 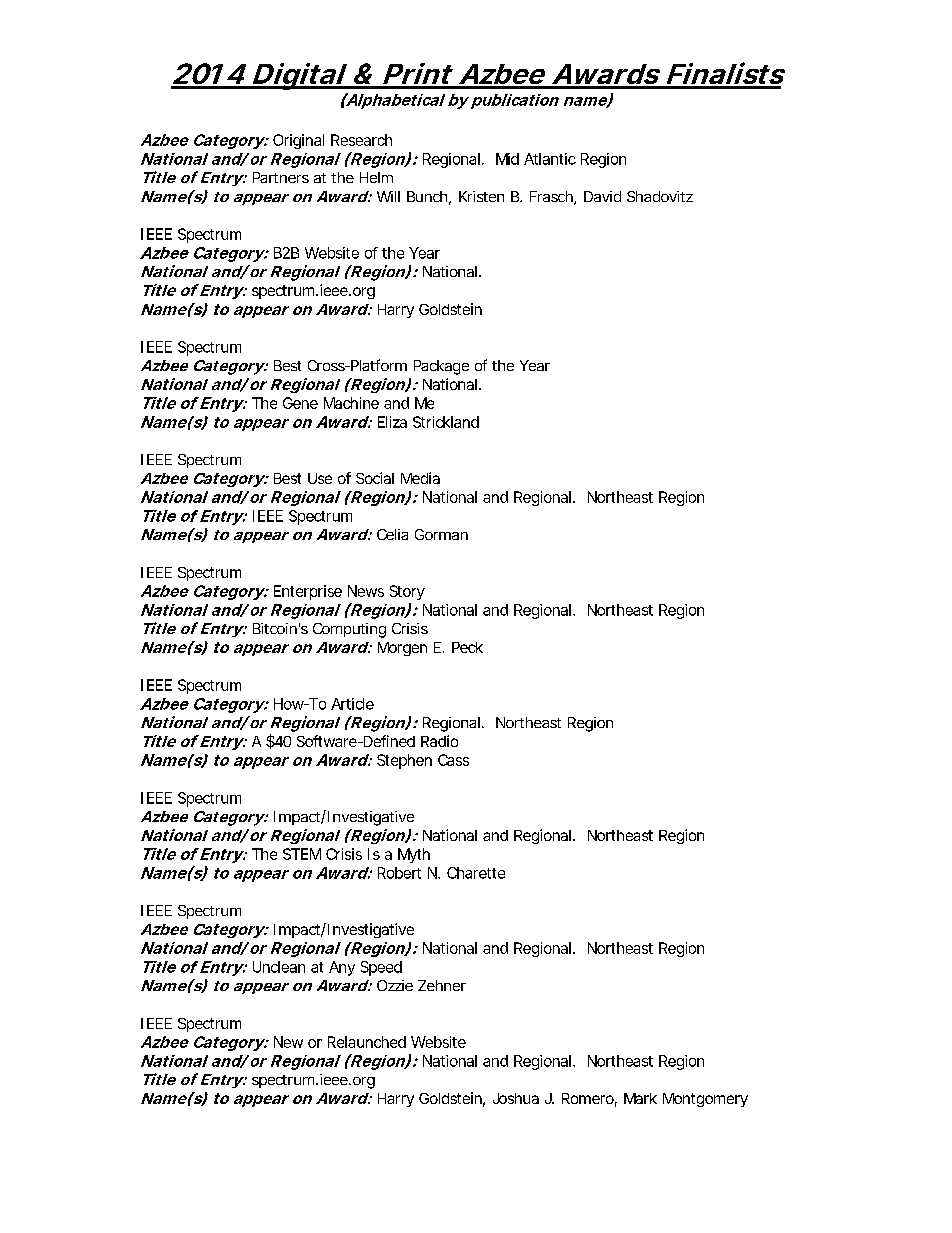 I want to click on Relaunched, so click(x=367, y=1042).
